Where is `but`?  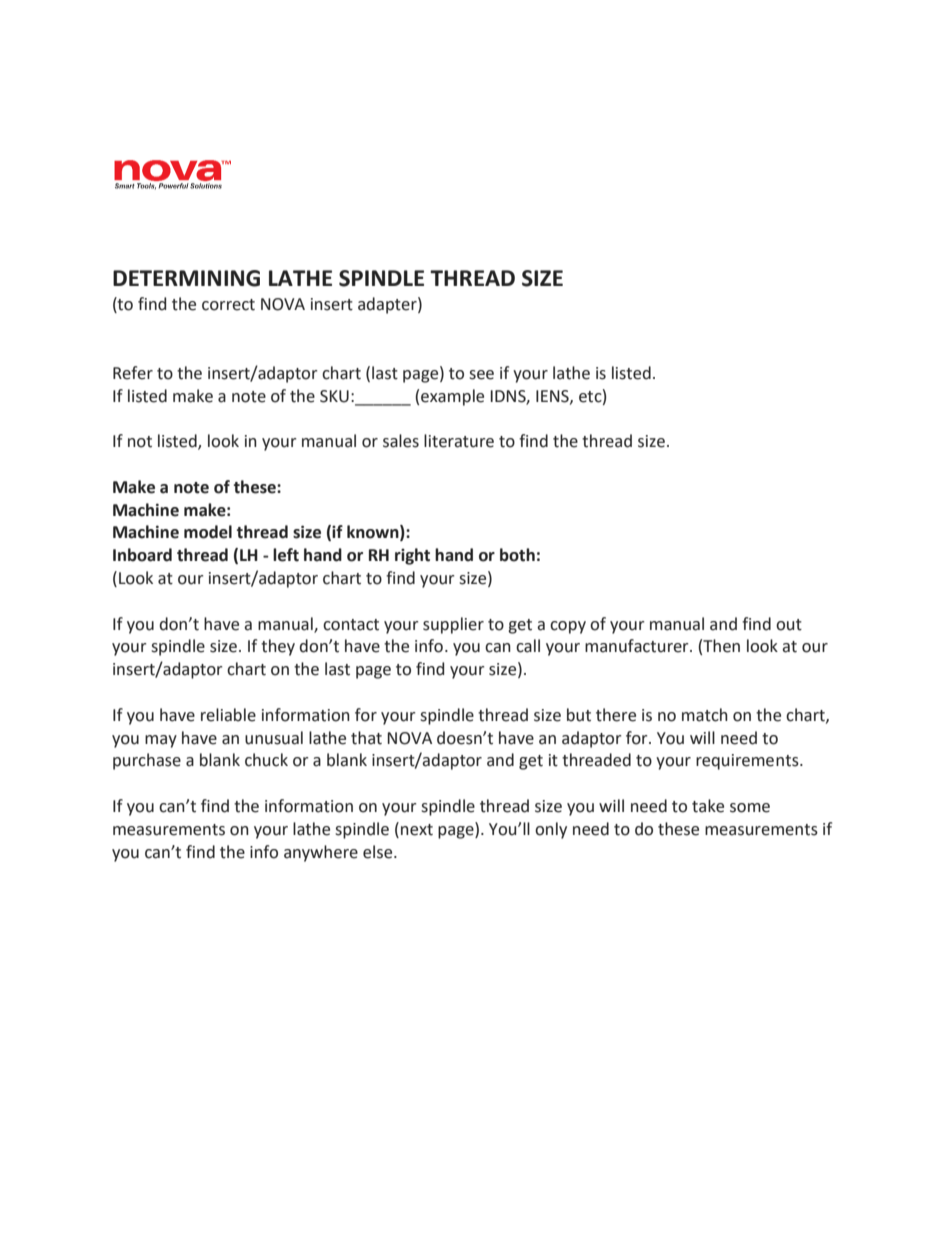
but is located at coordinates (579, 715).
